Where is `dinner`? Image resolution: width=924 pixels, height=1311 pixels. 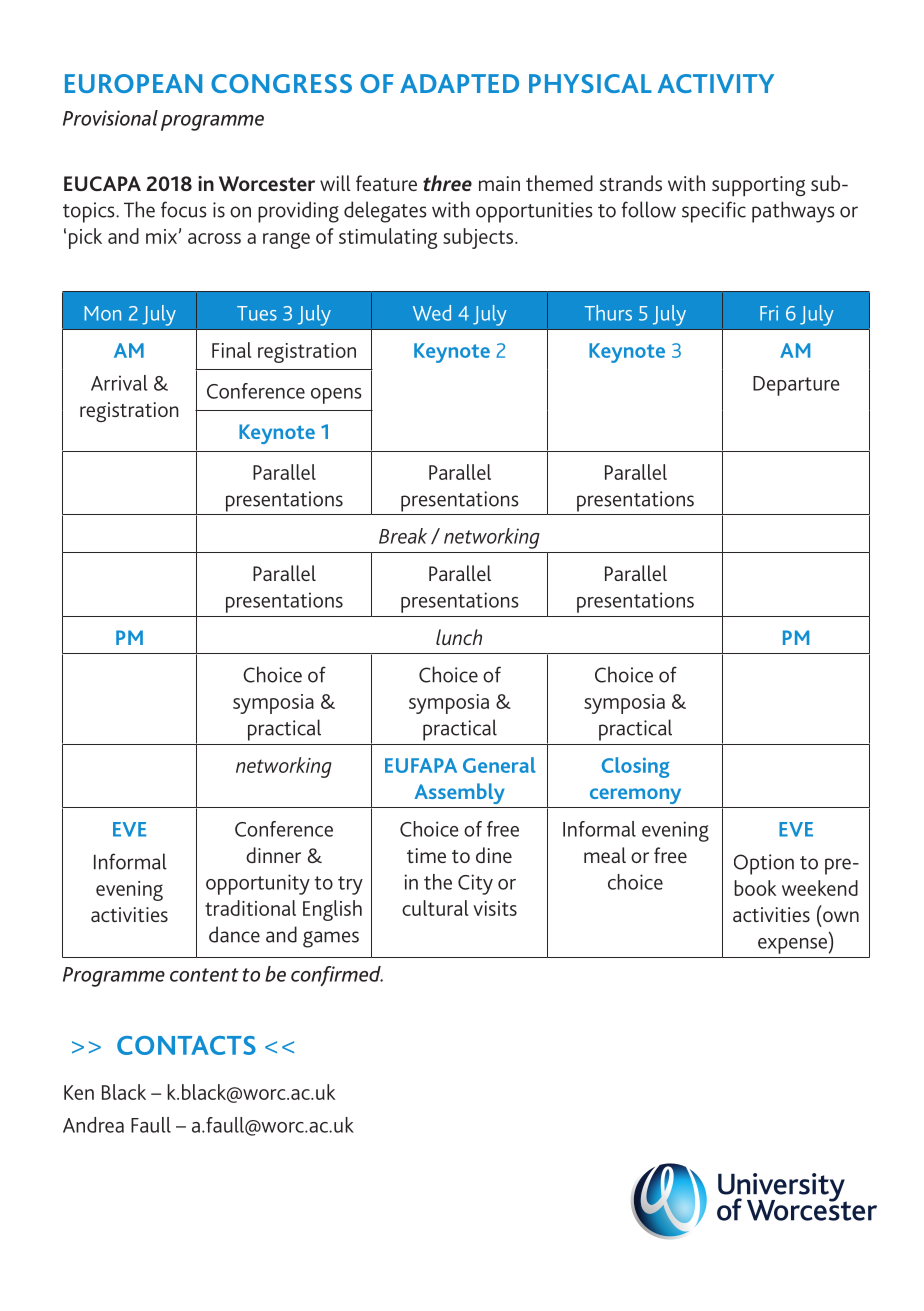
dinner is located at coordinates (273, 855).
